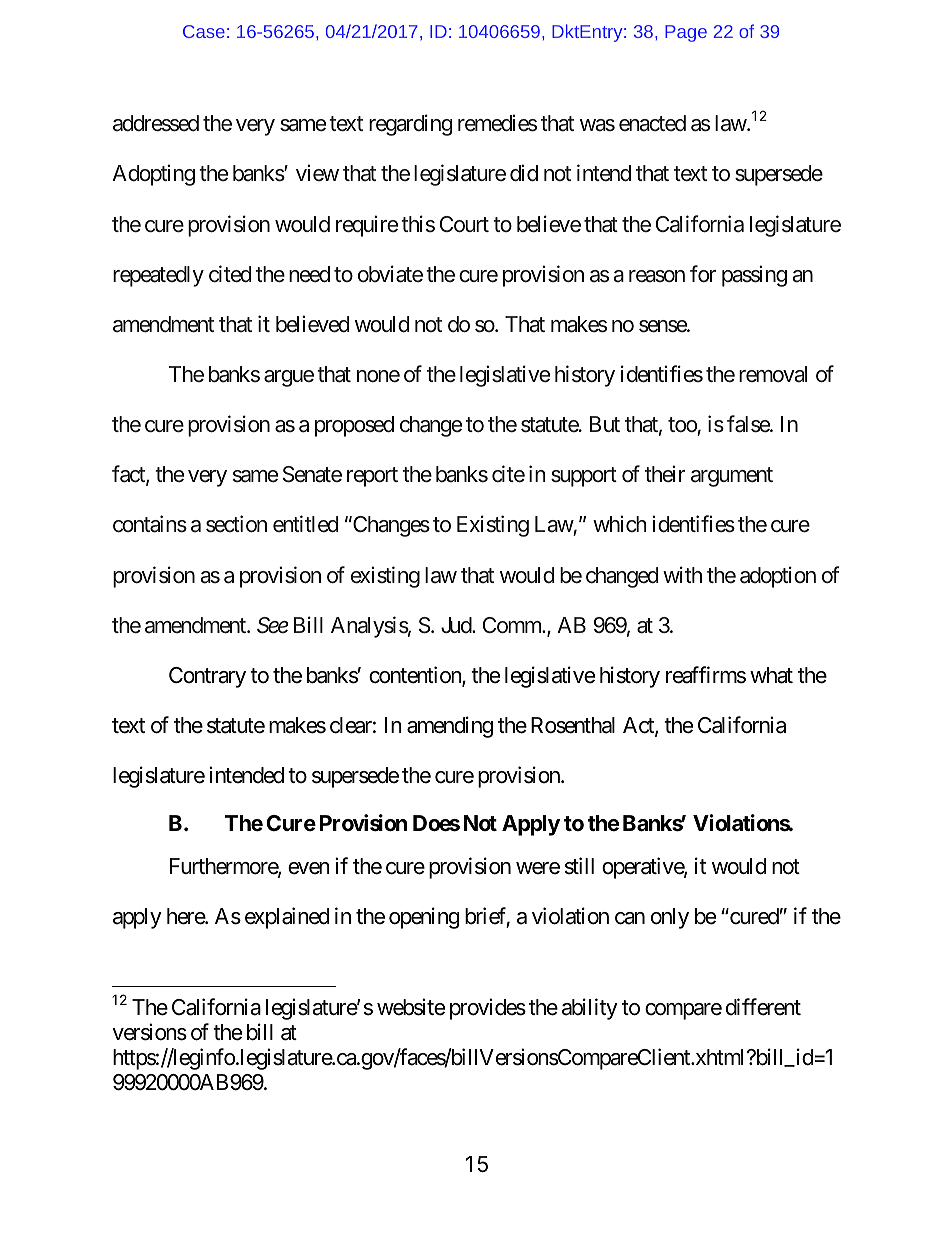 The height and width of the screenshot is (1233, 952). Describe the element at coordinates (763, 1007) in the screenshot. I see `different` at that location.
